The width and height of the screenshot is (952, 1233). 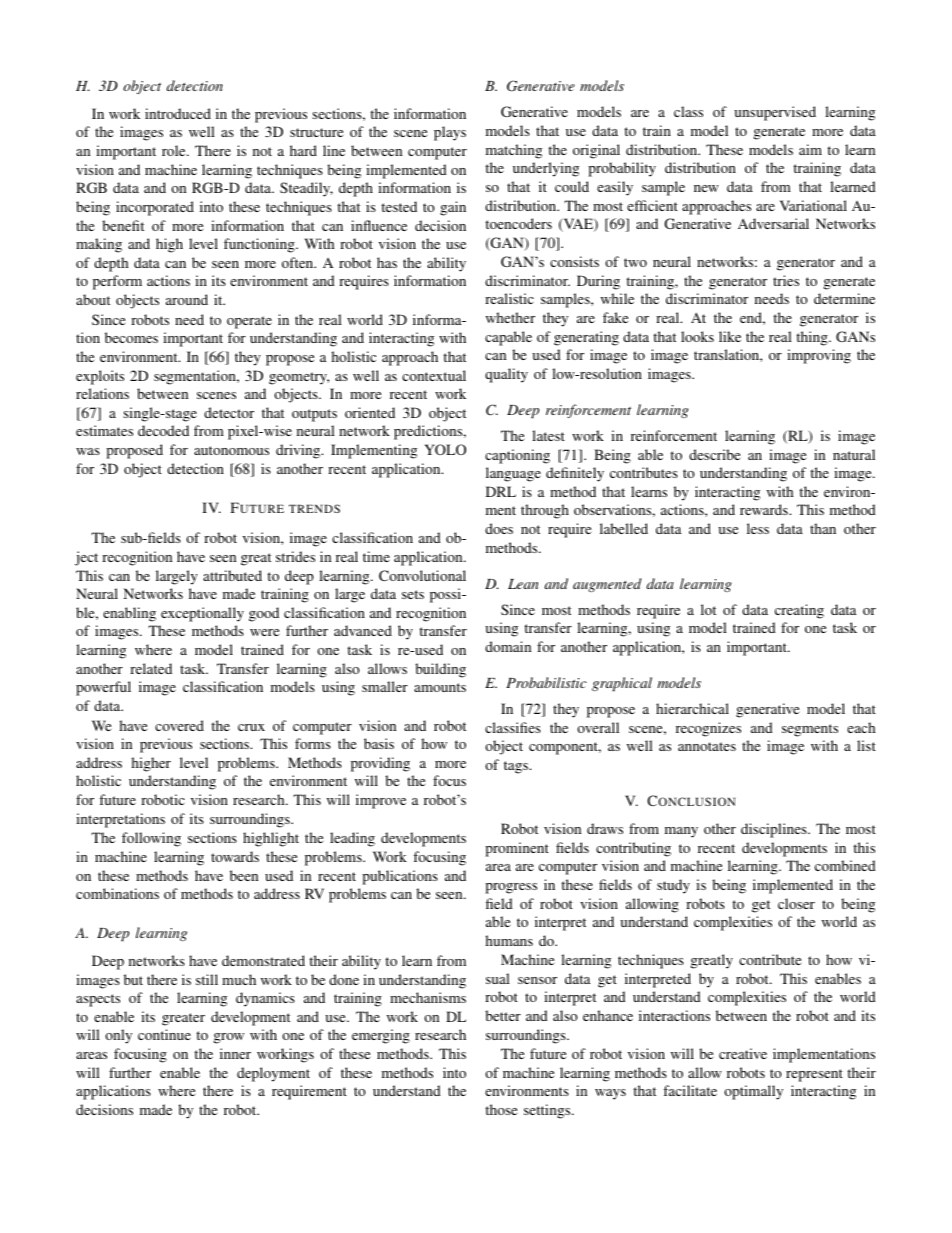 What do you see at coordinates (235, 1053) in the screenshot?
I see `inner` at bounding box center [235, 1053].
